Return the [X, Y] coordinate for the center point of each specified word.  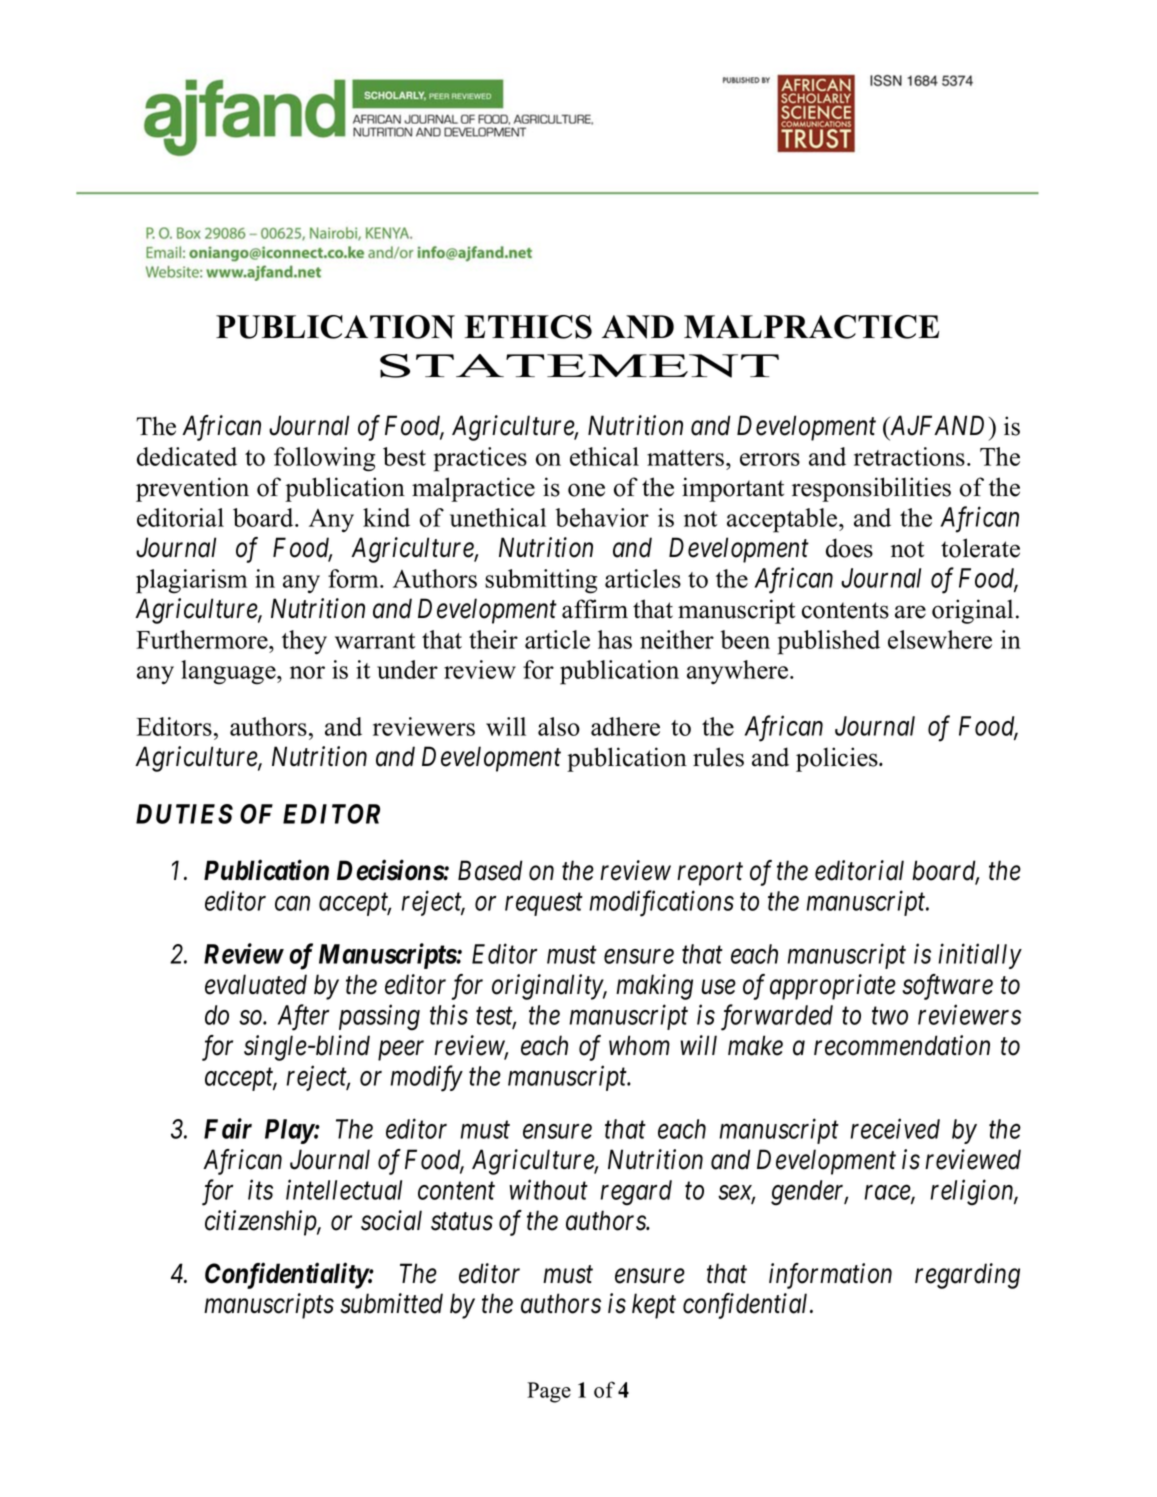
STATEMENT [579, 366]
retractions [909, 456]
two [890, 1016]
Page [549, 1392]
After [303, 1017]
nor [307, 672]
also [559, 726]
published [828, 642]
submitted [391, 1303]
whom [639, 1045]
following [324, 459]
